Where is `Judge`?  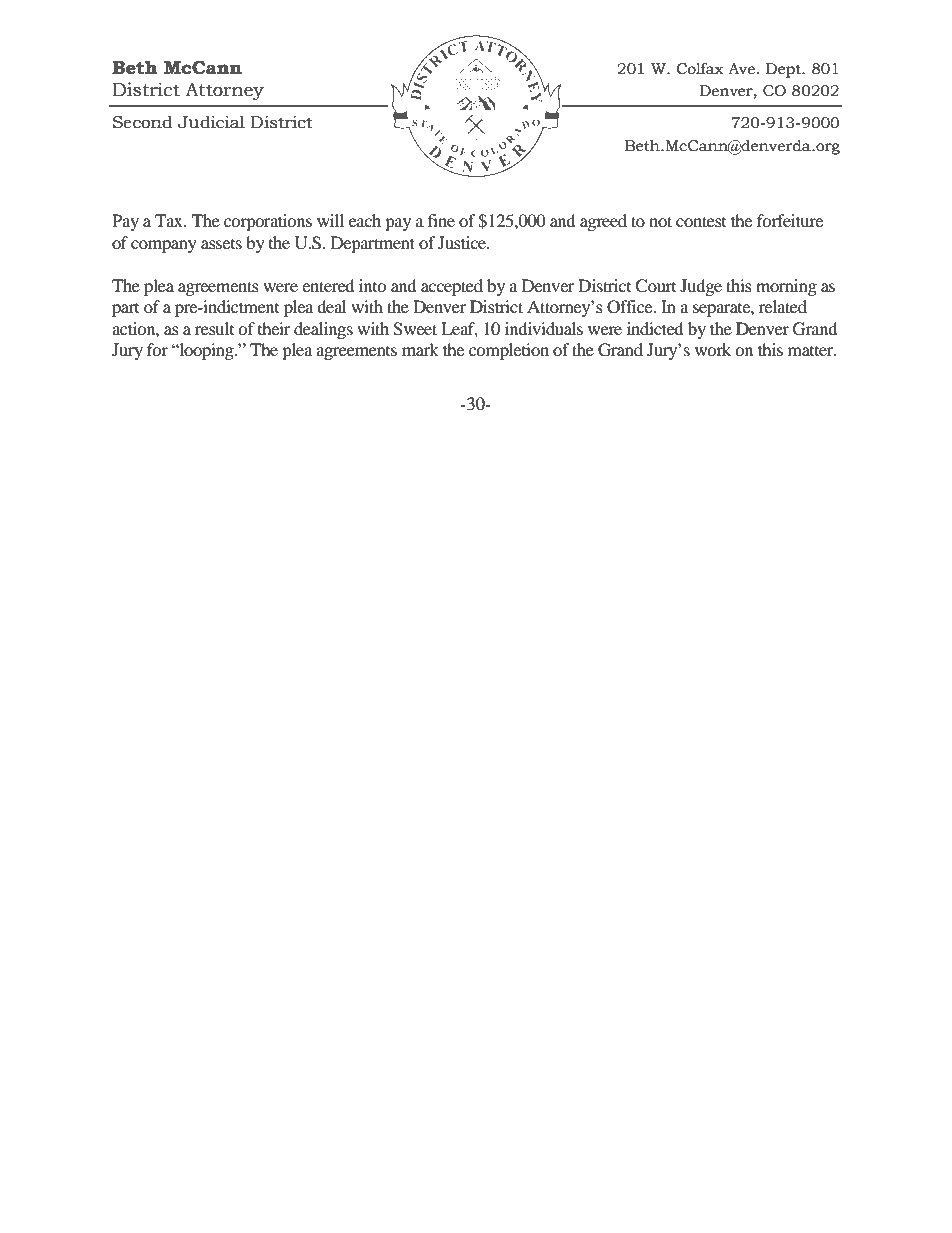
Judge is located at coordinates (701, 287).
